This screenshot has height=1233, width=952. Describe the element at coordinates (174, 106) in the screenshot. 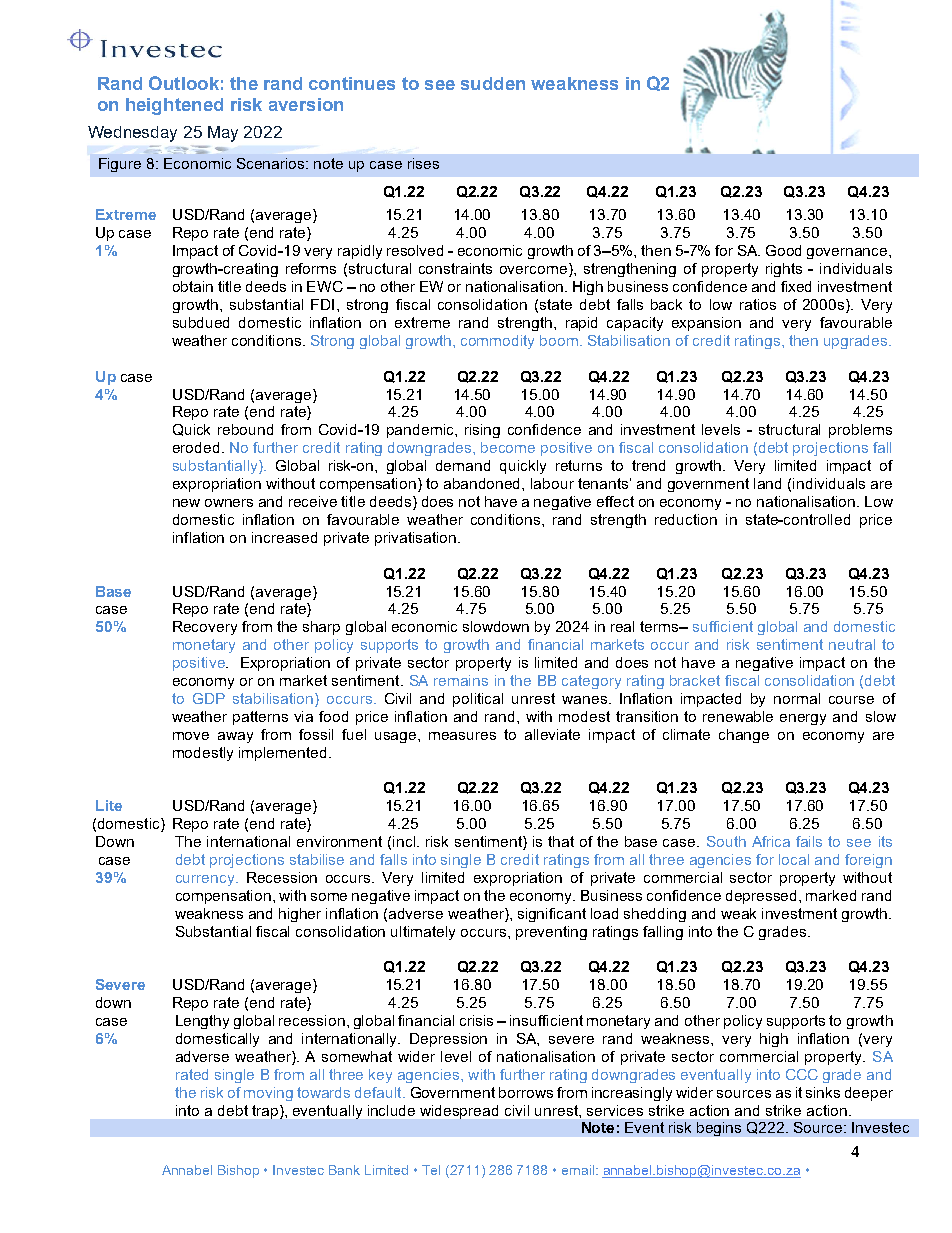

I see `heightened` at that location.
